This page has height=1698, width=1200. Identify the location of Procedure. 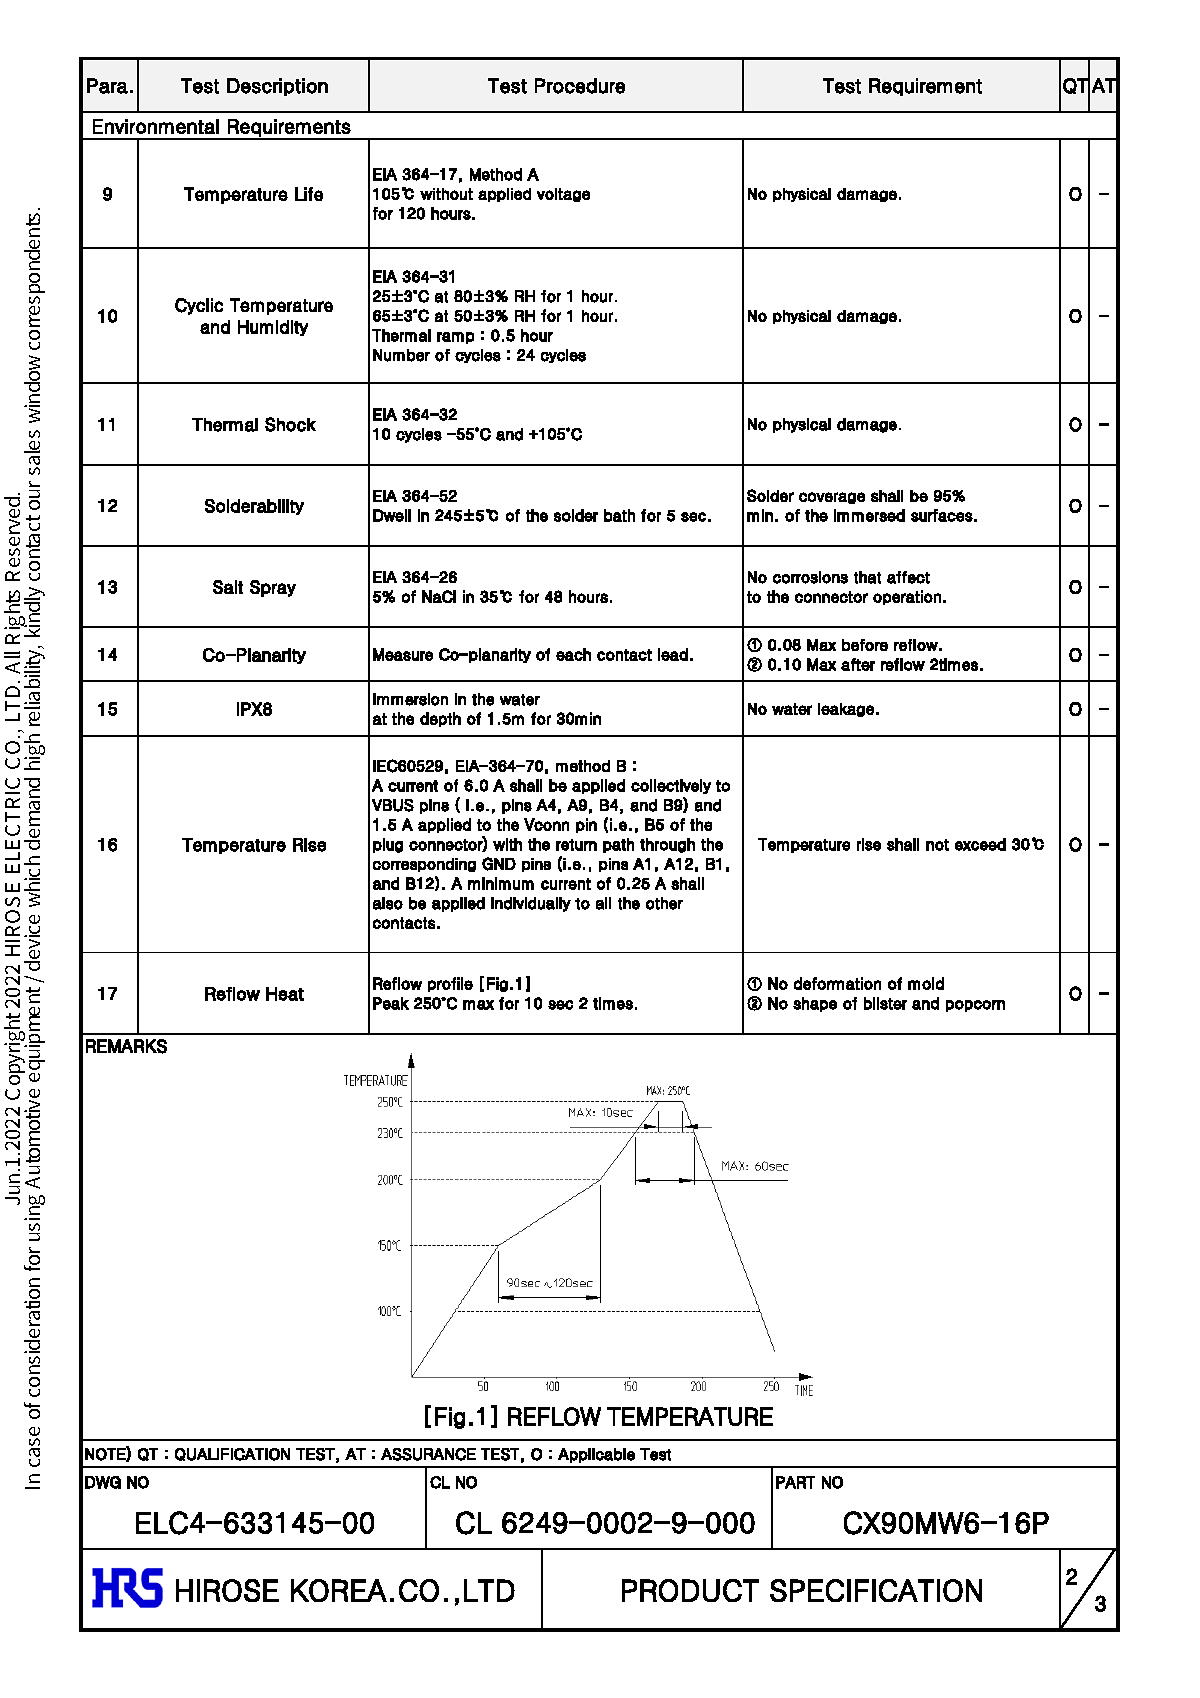
(580, 86).
